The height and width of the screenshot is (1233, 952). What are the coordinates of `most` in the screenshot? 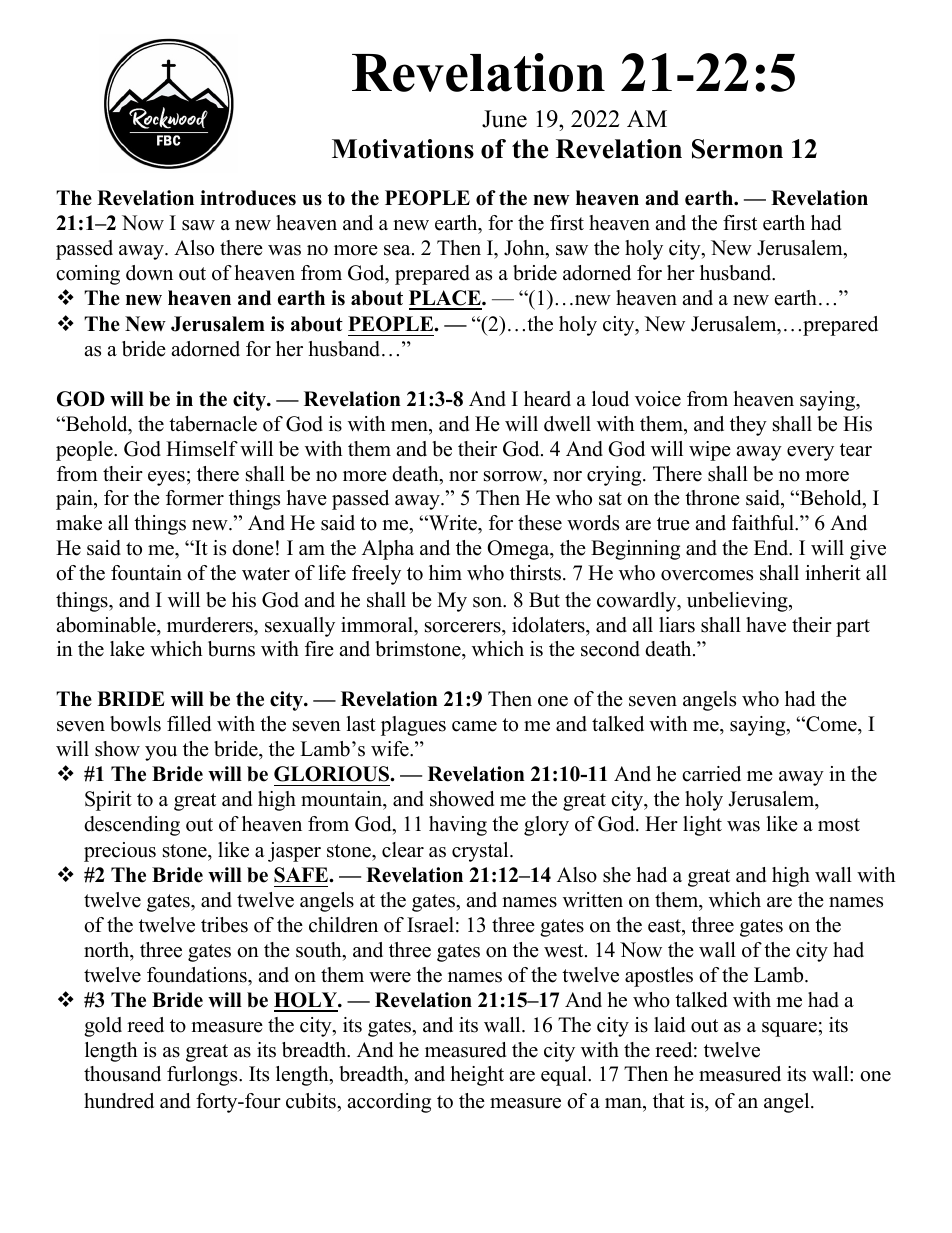 It's located at (839, 825).
